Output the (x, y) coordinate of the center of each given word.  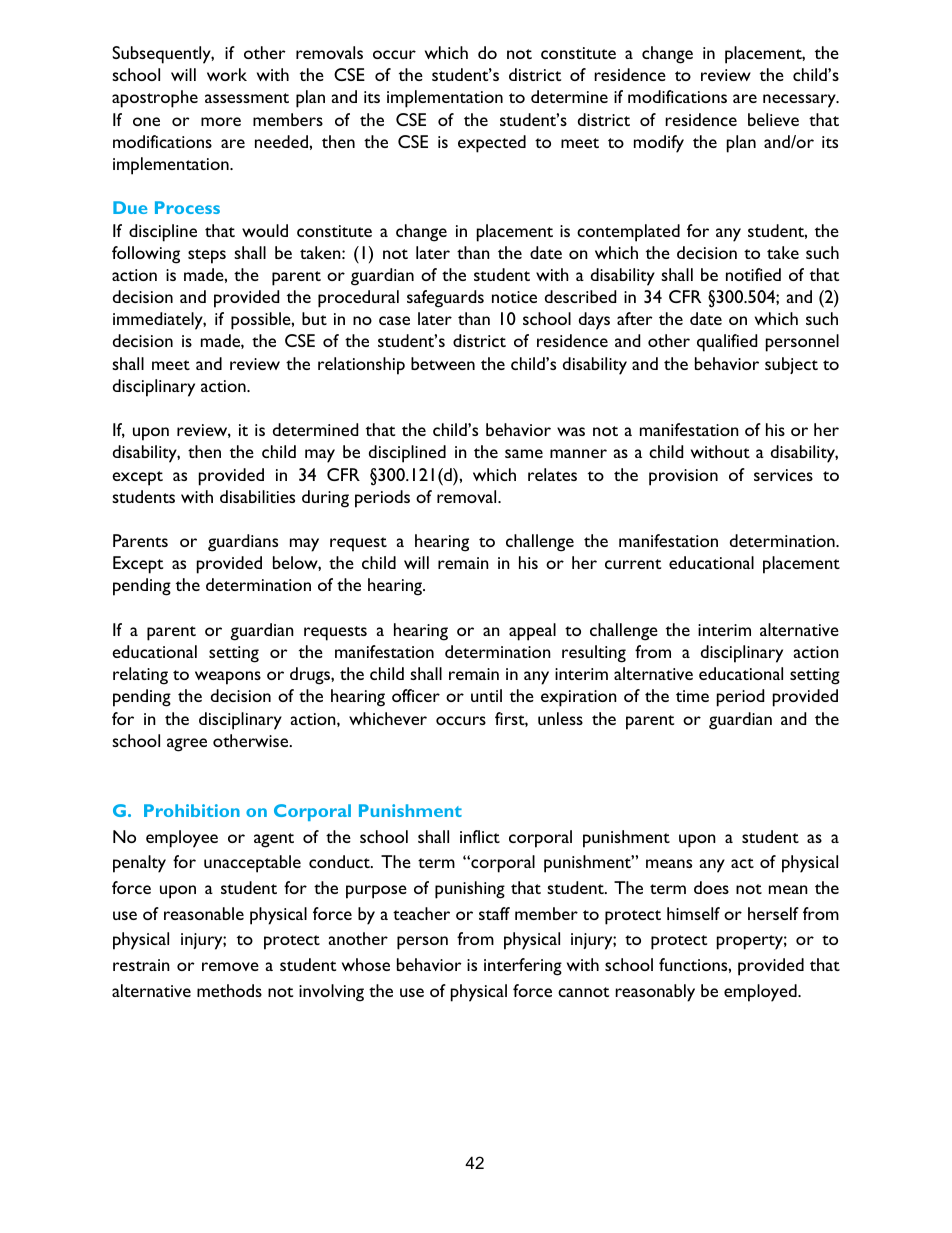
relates (552, 474)
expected (492, 144)
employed (760, 993)
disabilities (257, 496)
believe (773, 119)
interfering (523, 967)
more (221, 121)
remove (230, 966)
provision (683, 477)
